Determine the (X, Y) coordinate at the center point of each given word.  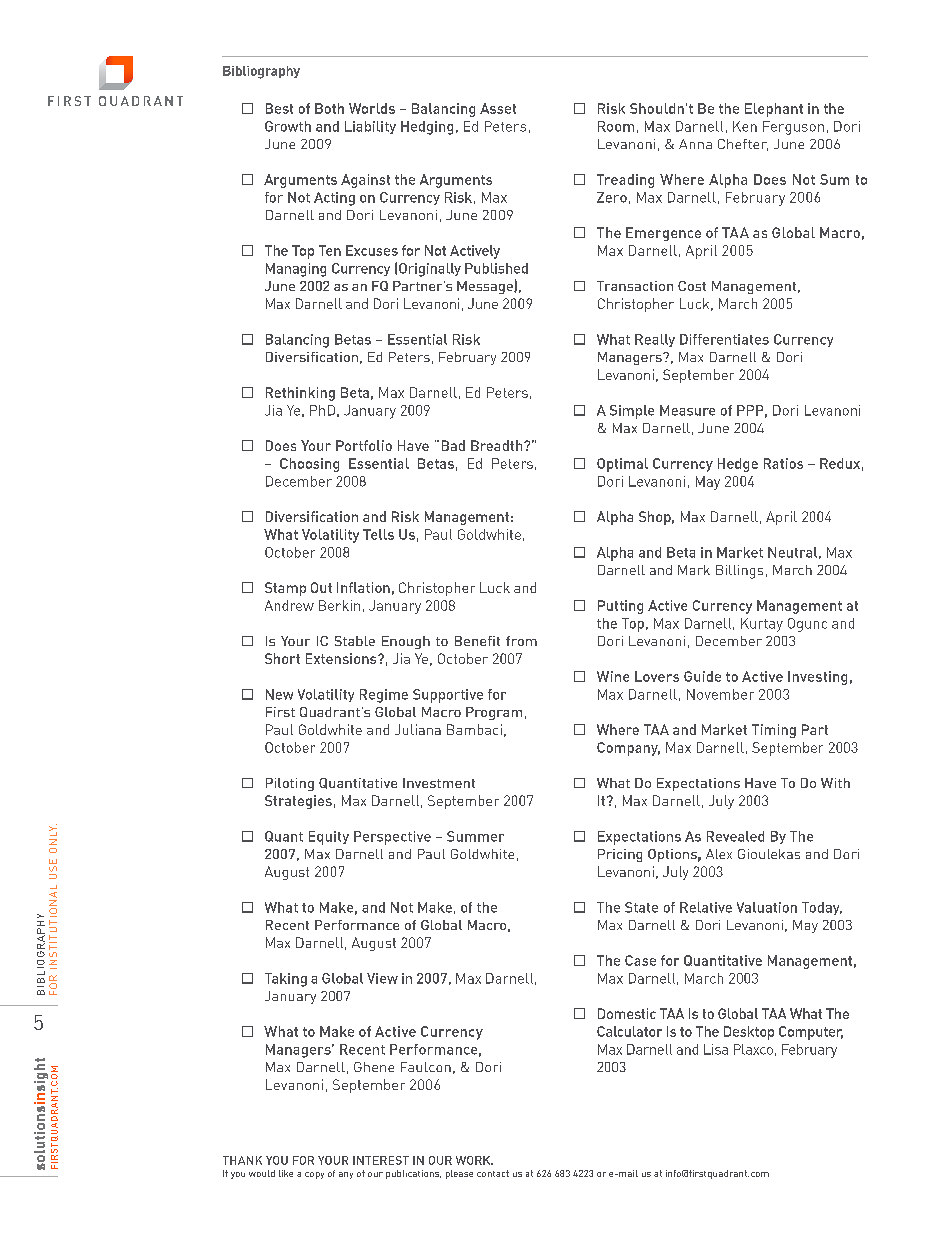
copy (314, 1175)
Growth (288, 126)
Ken (745, 126)
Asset (498, 108)
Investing (817, 678)
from (521, 641)
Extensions (342, 658)
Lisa (716, 1049)
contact (493, 1173)
